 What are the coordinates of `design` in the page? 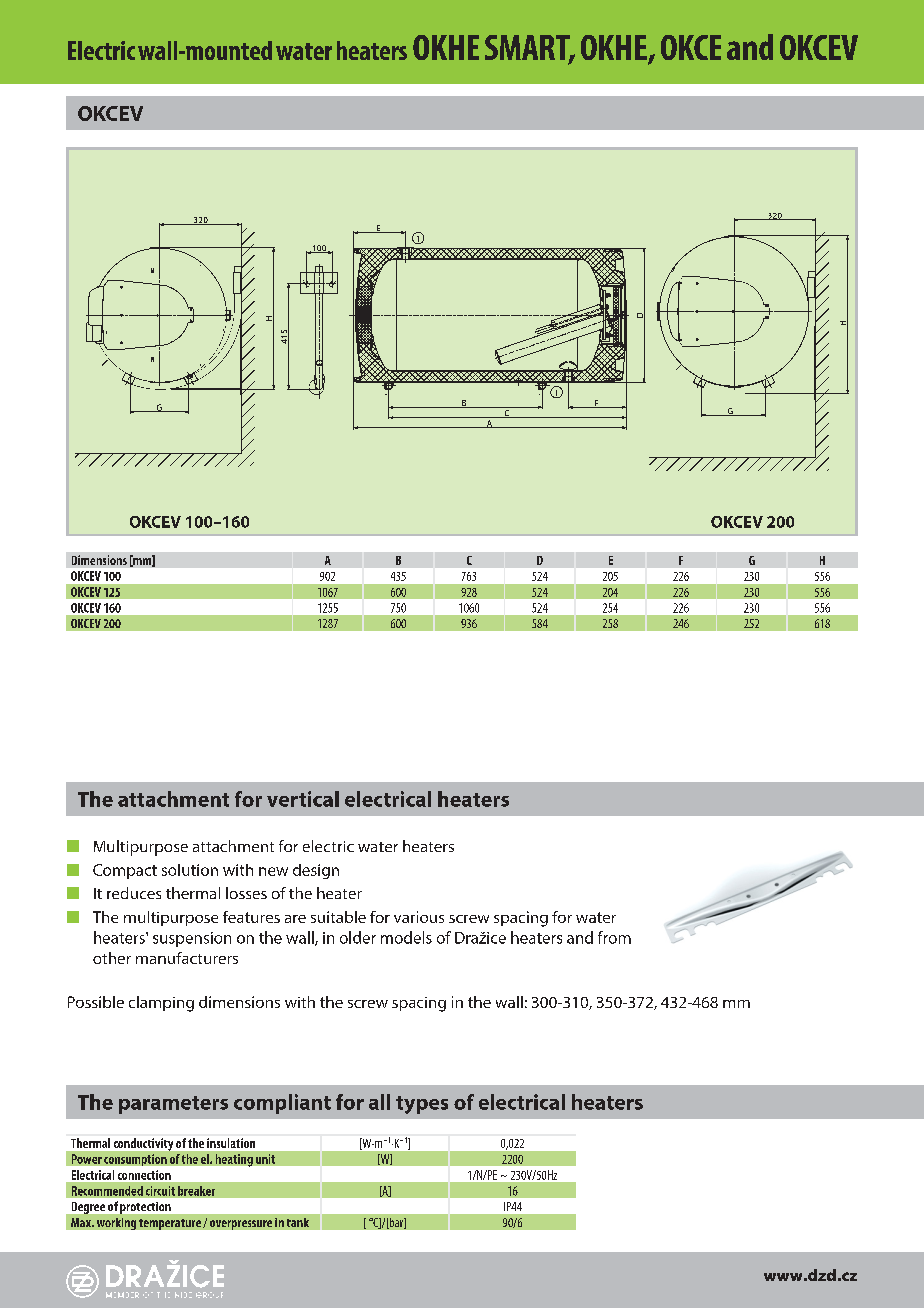 It's located at (316, 871).
